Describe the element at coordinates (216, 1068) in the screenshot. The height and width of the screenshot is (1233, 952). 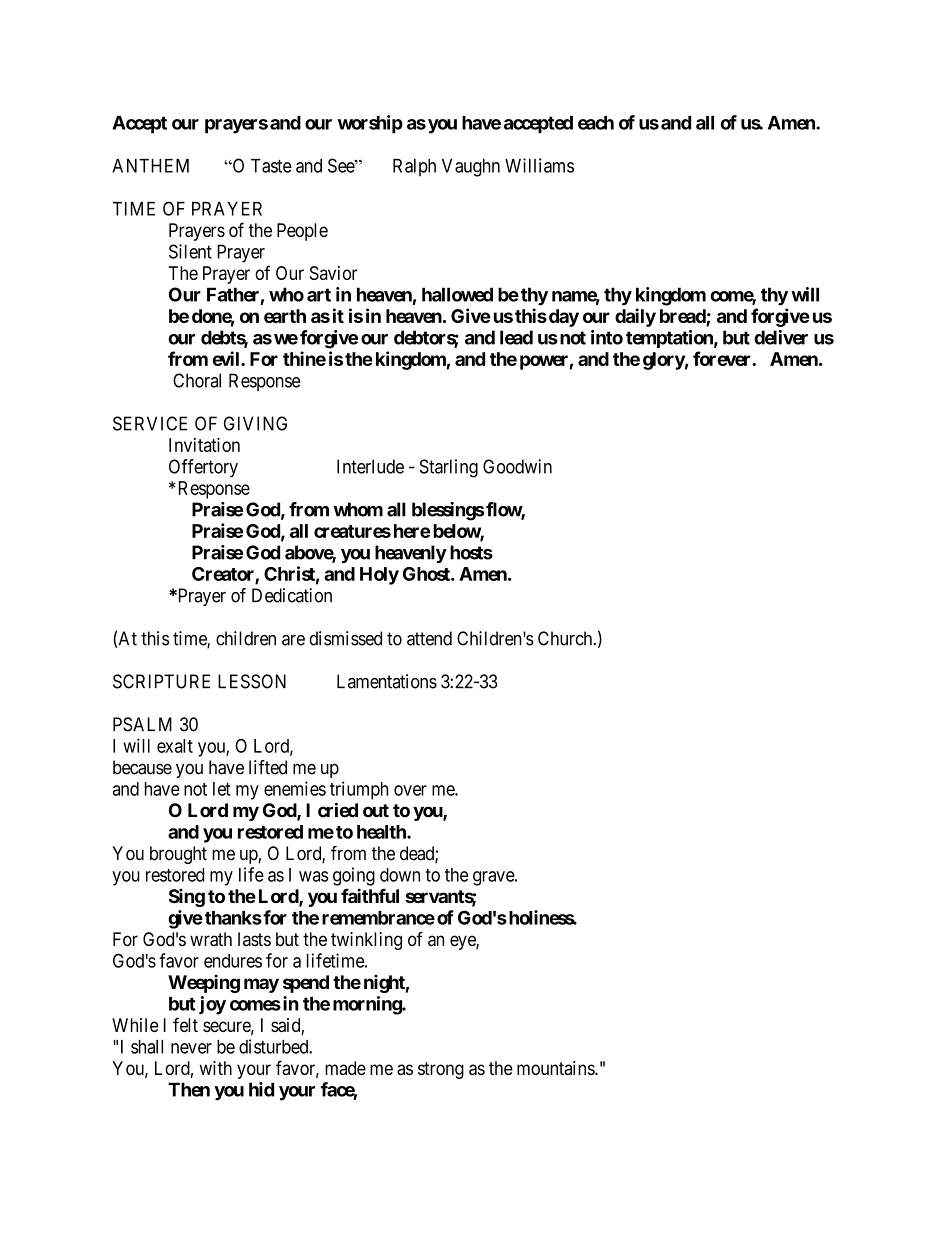
I see `with` at that location.
